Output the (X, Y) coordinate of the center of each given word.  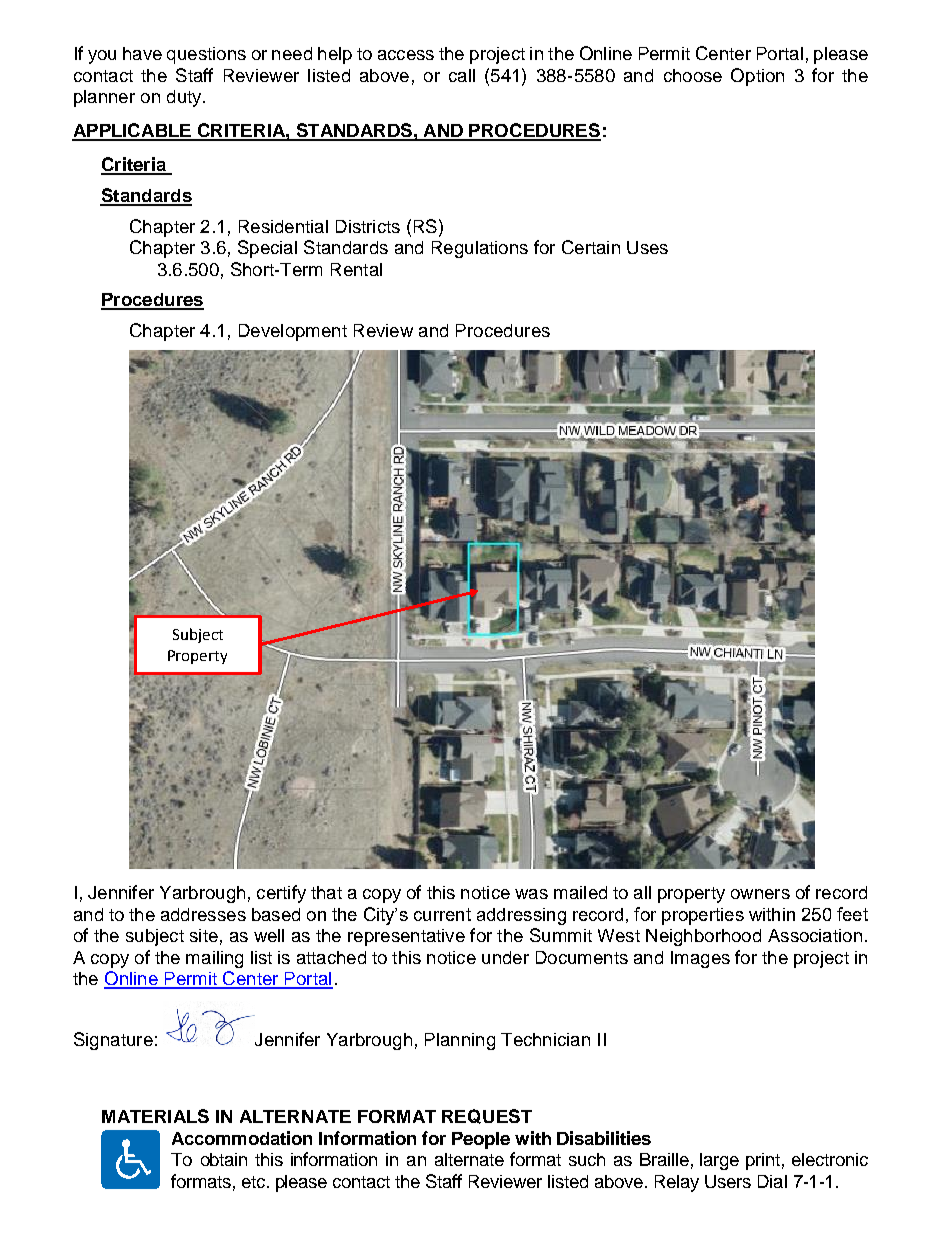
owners (760, 894)
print (763, 1161)
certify (281, 894)
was (531, 894)
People (481, 1140)
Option (757, 77)
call (462, 75)
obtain (224, 1159)
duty (185, 98)
